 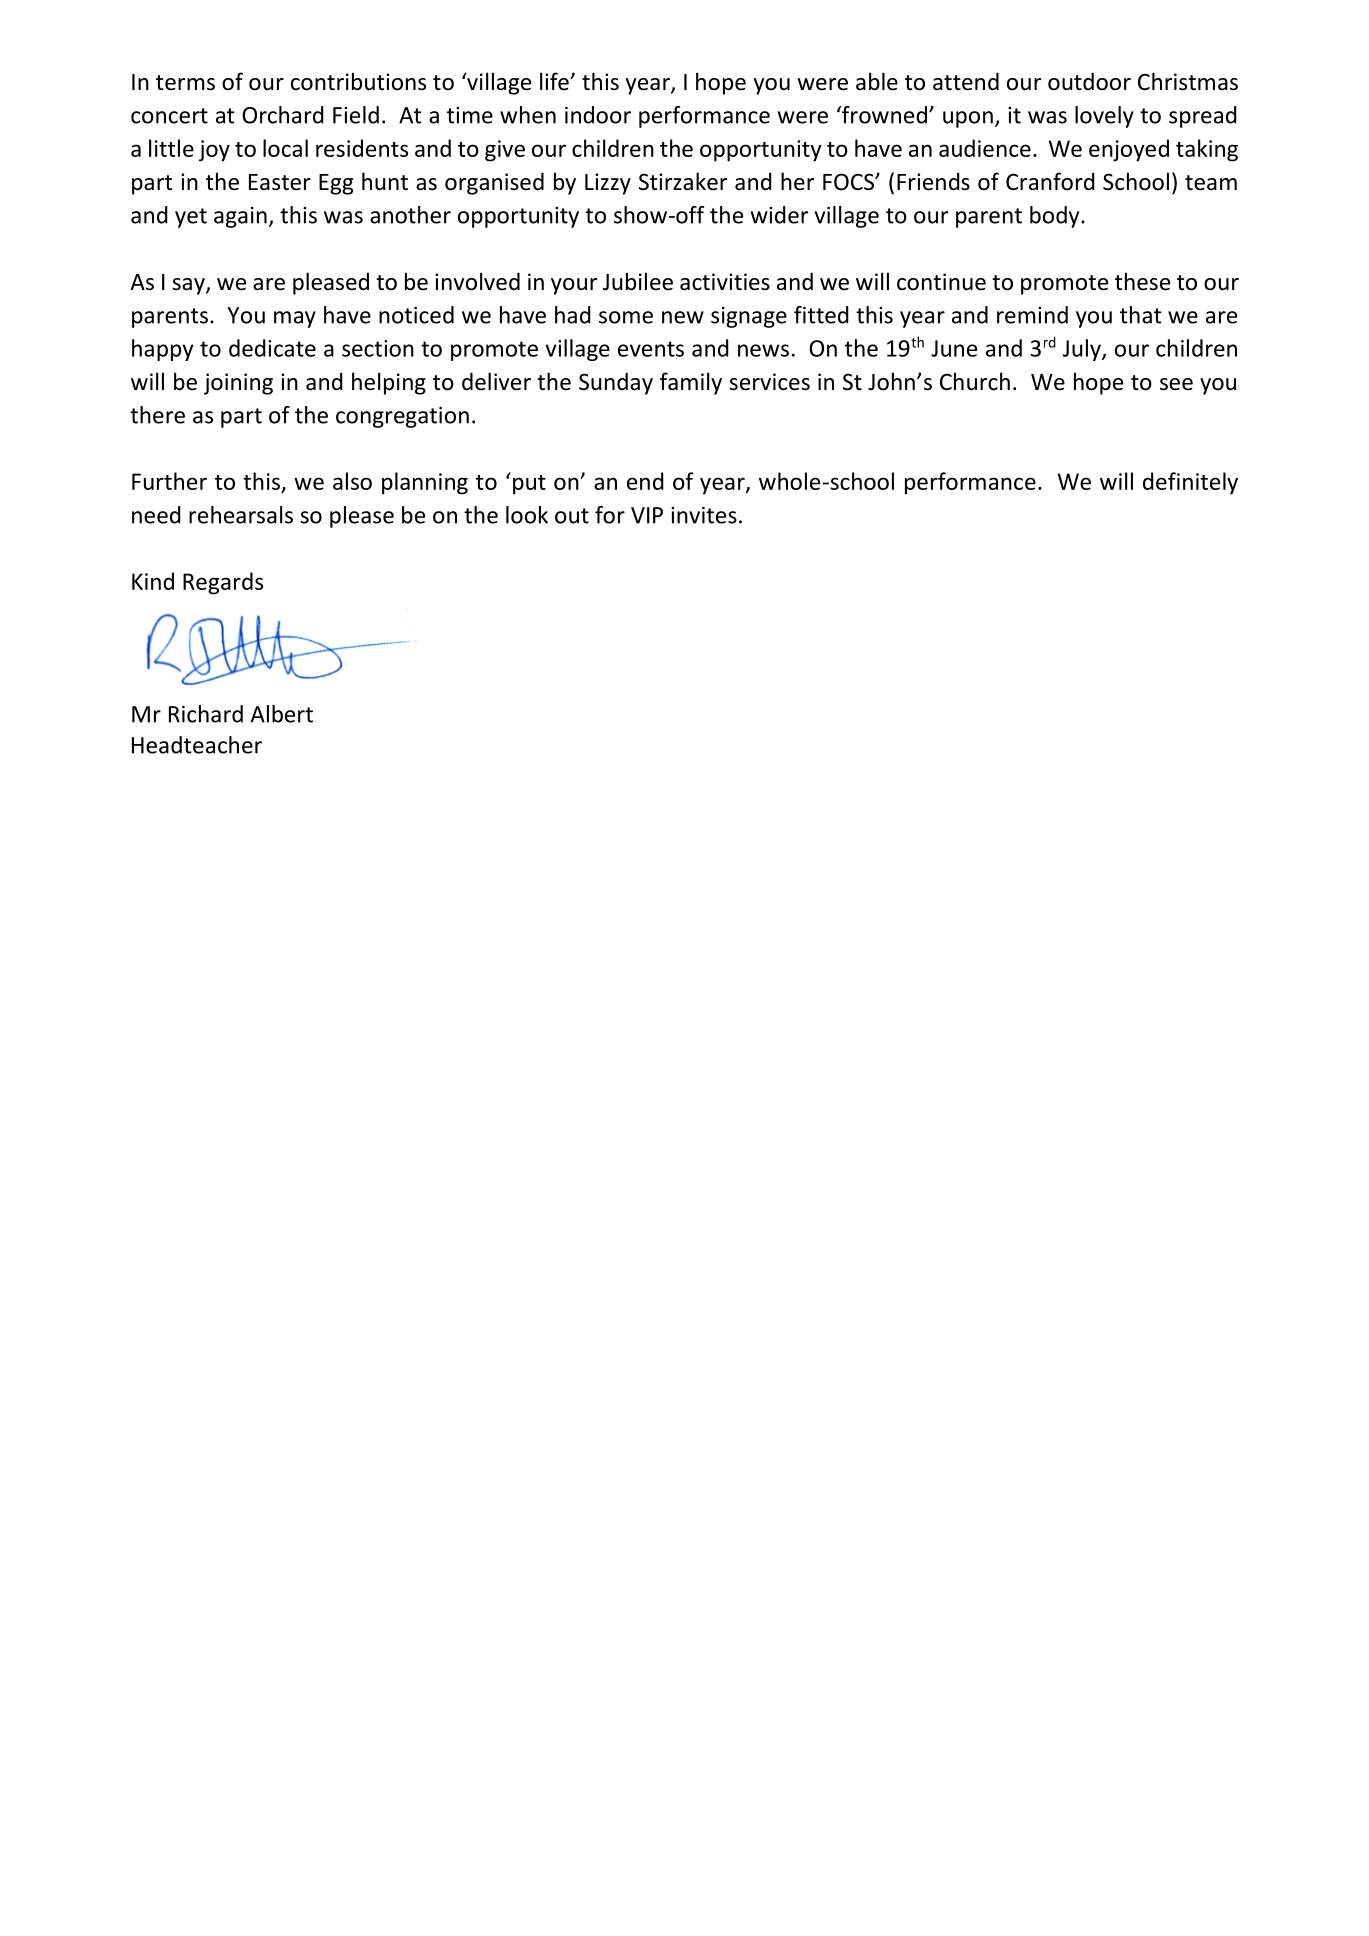 I want to click on Richard, so click(x=206, y=714).
